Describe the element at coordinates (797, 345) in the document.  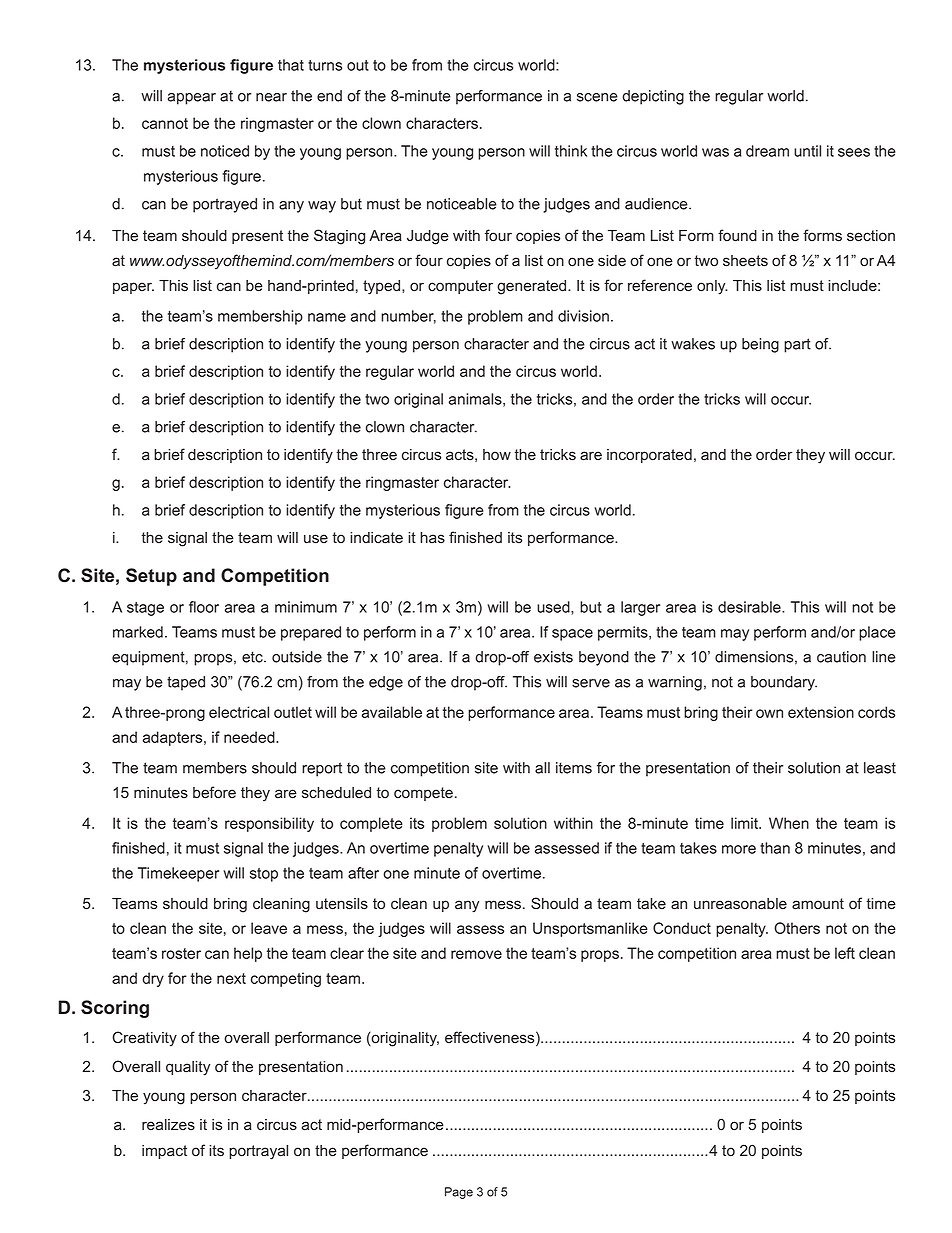
I see `part` at that location.
